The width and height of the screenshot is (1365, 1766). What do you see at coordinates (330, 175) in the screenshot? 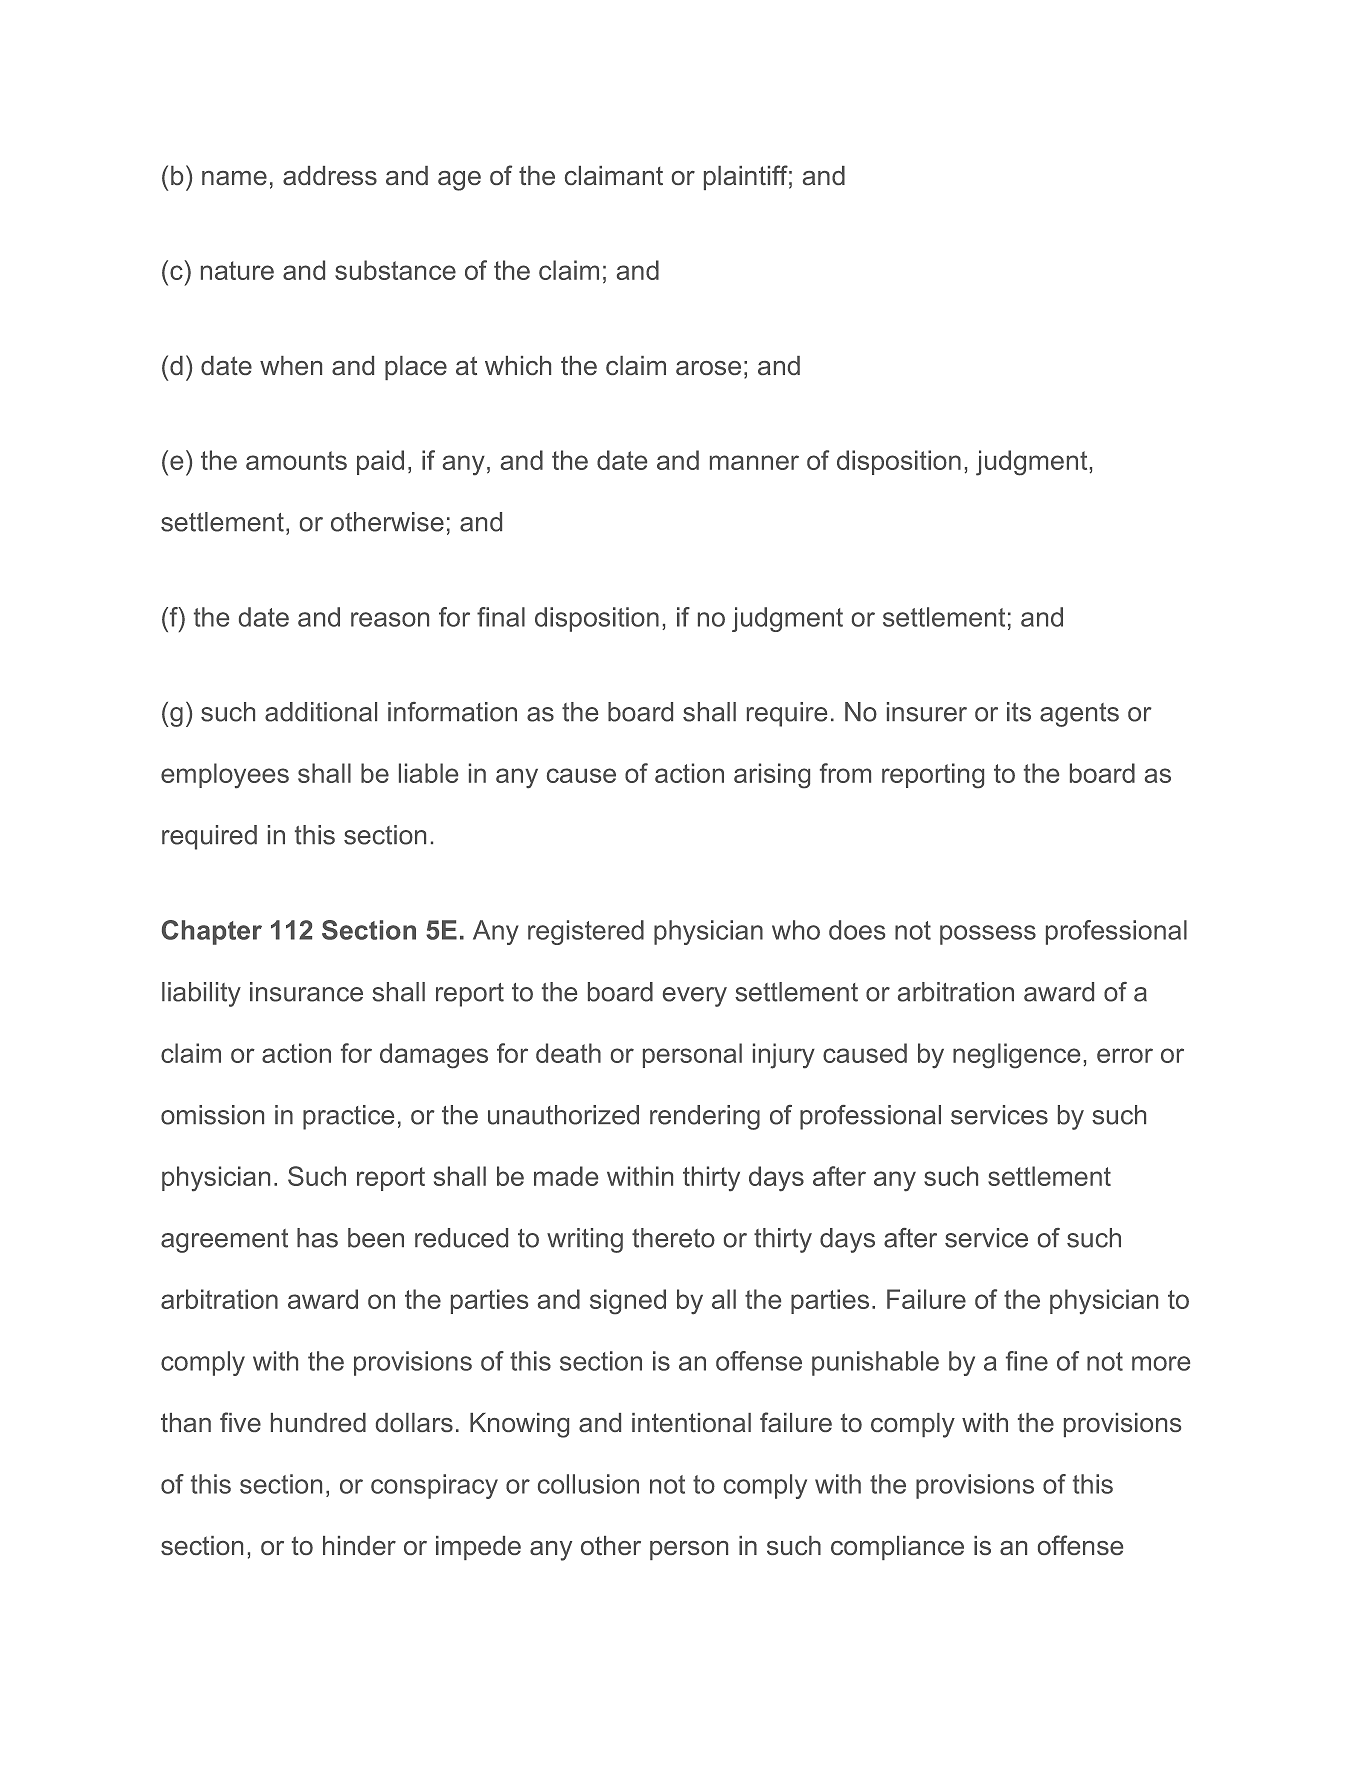
I see `address` at bounding box center [330, 175].
